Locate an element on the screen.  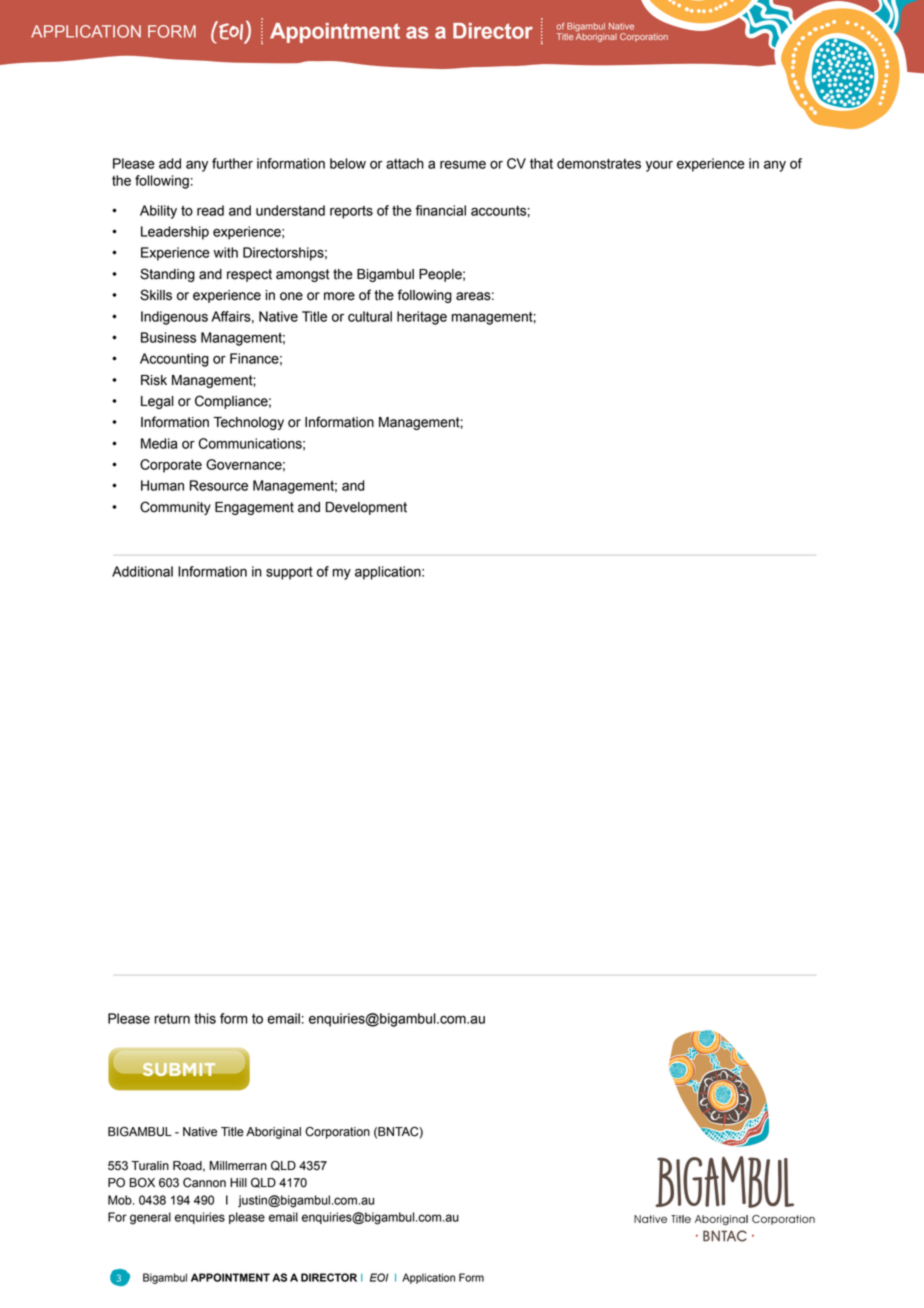
Engagement is located at coordinates (254, 508).
